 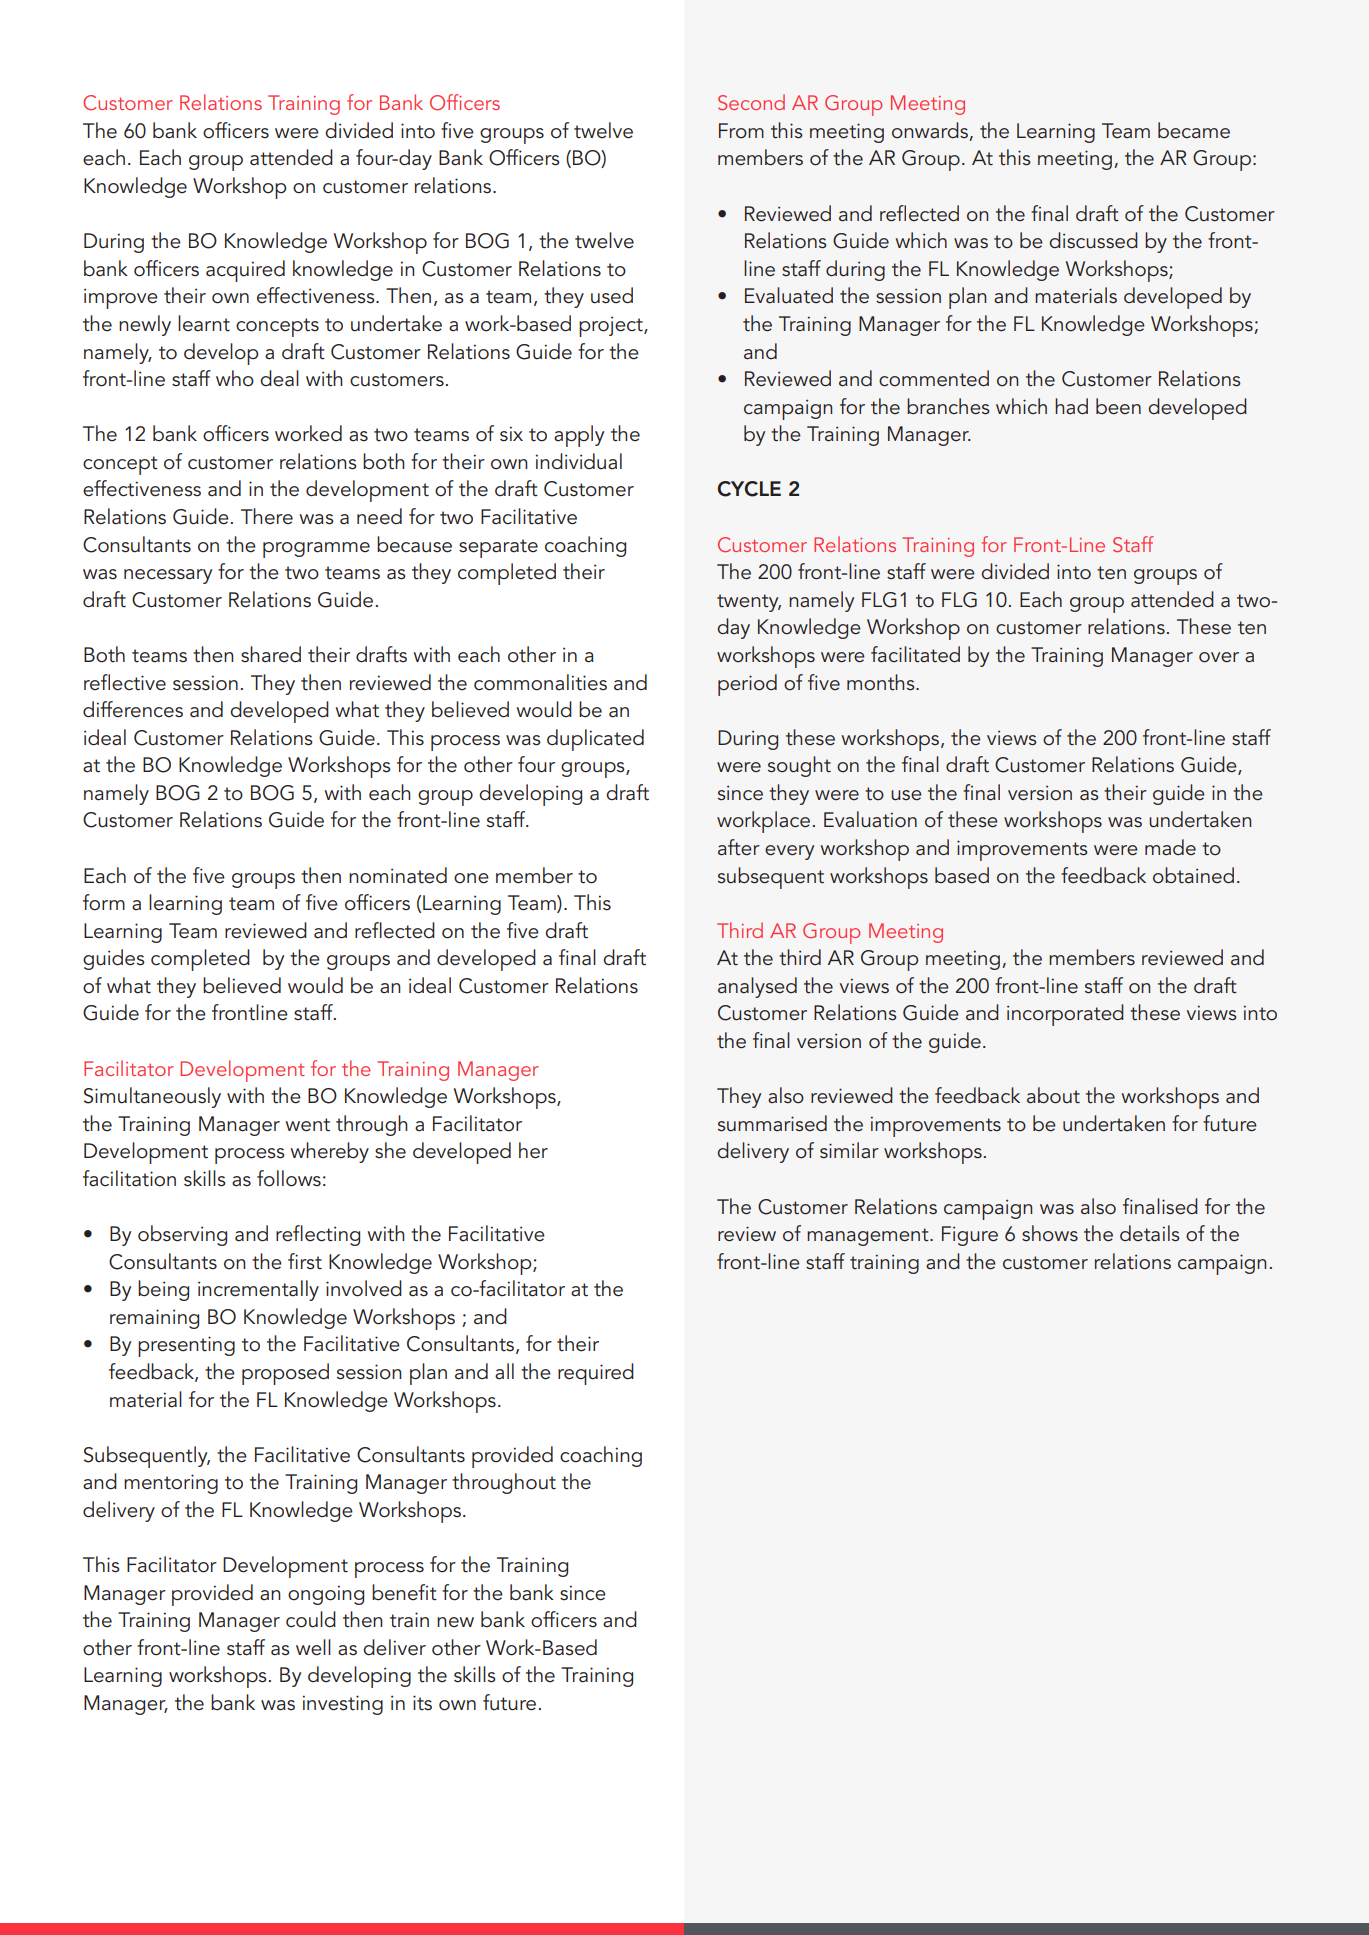 I want to click on obtained, so click(x=1193, y=875).
